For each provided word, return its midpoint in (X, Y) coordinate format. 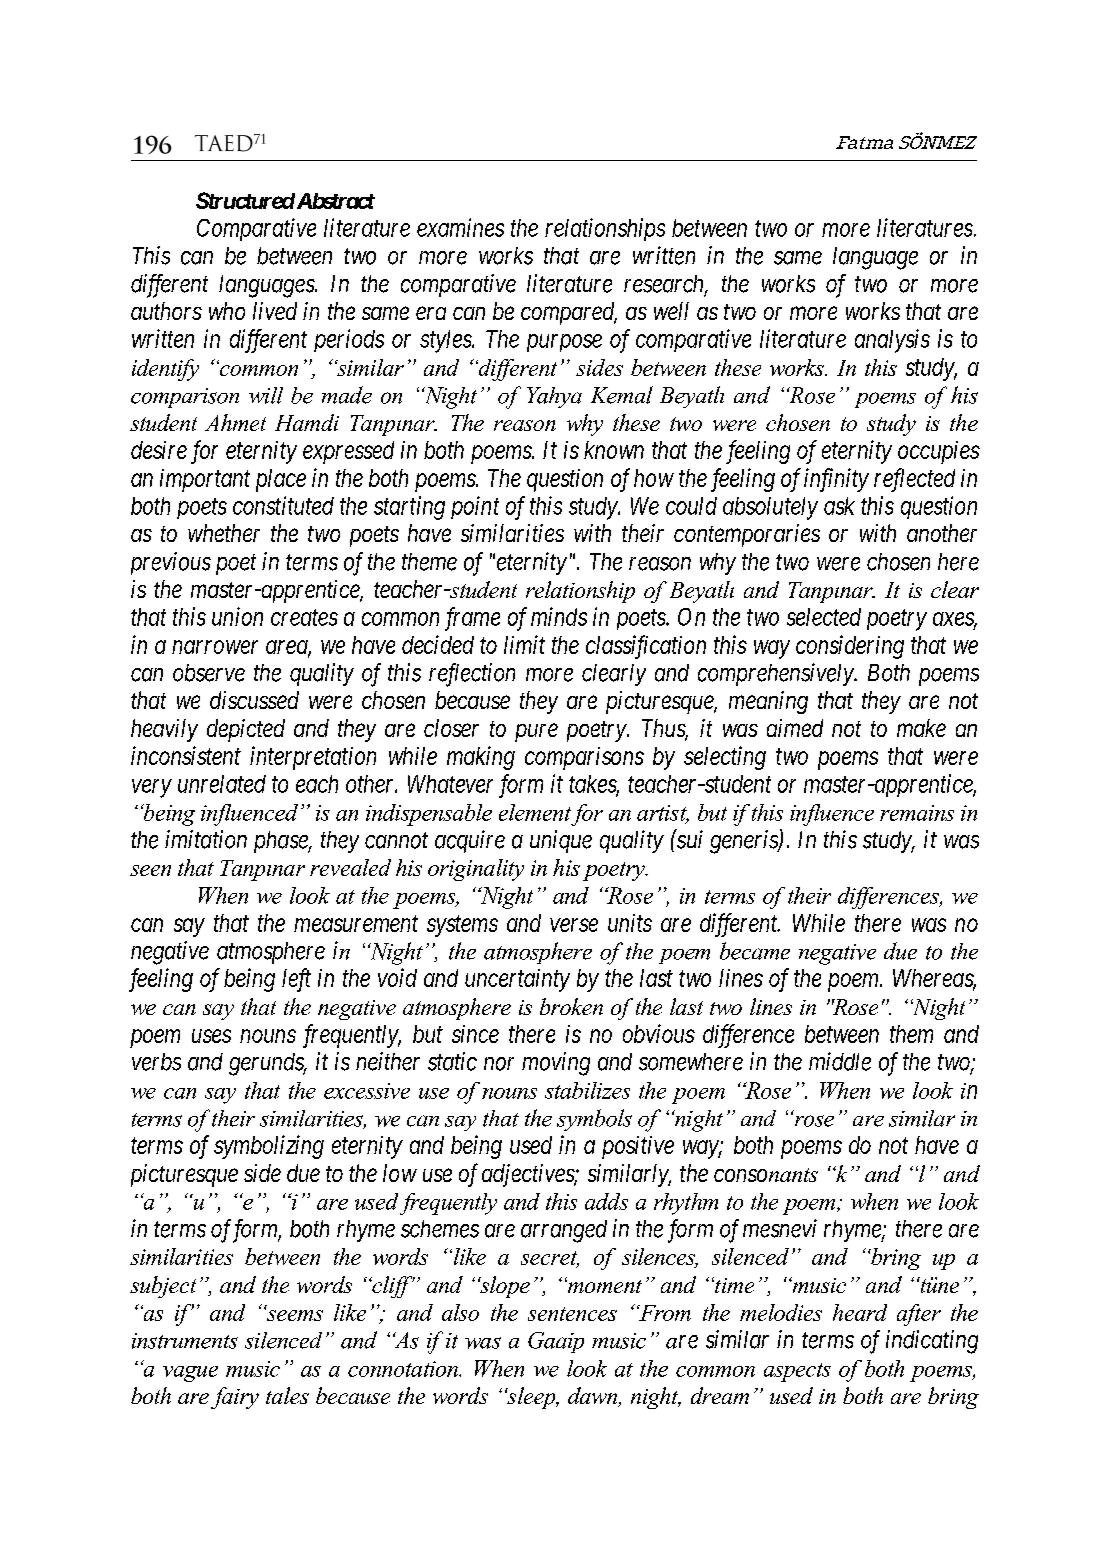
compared (569, 313)
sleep (531, 1398)
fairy (235, 1398)
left (296, 980)
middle (840, 1061)
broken (571, 1006)
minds (559, 616)
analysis (892, 341)
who (227, 311)
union (237, 616)
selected (824, 617)
